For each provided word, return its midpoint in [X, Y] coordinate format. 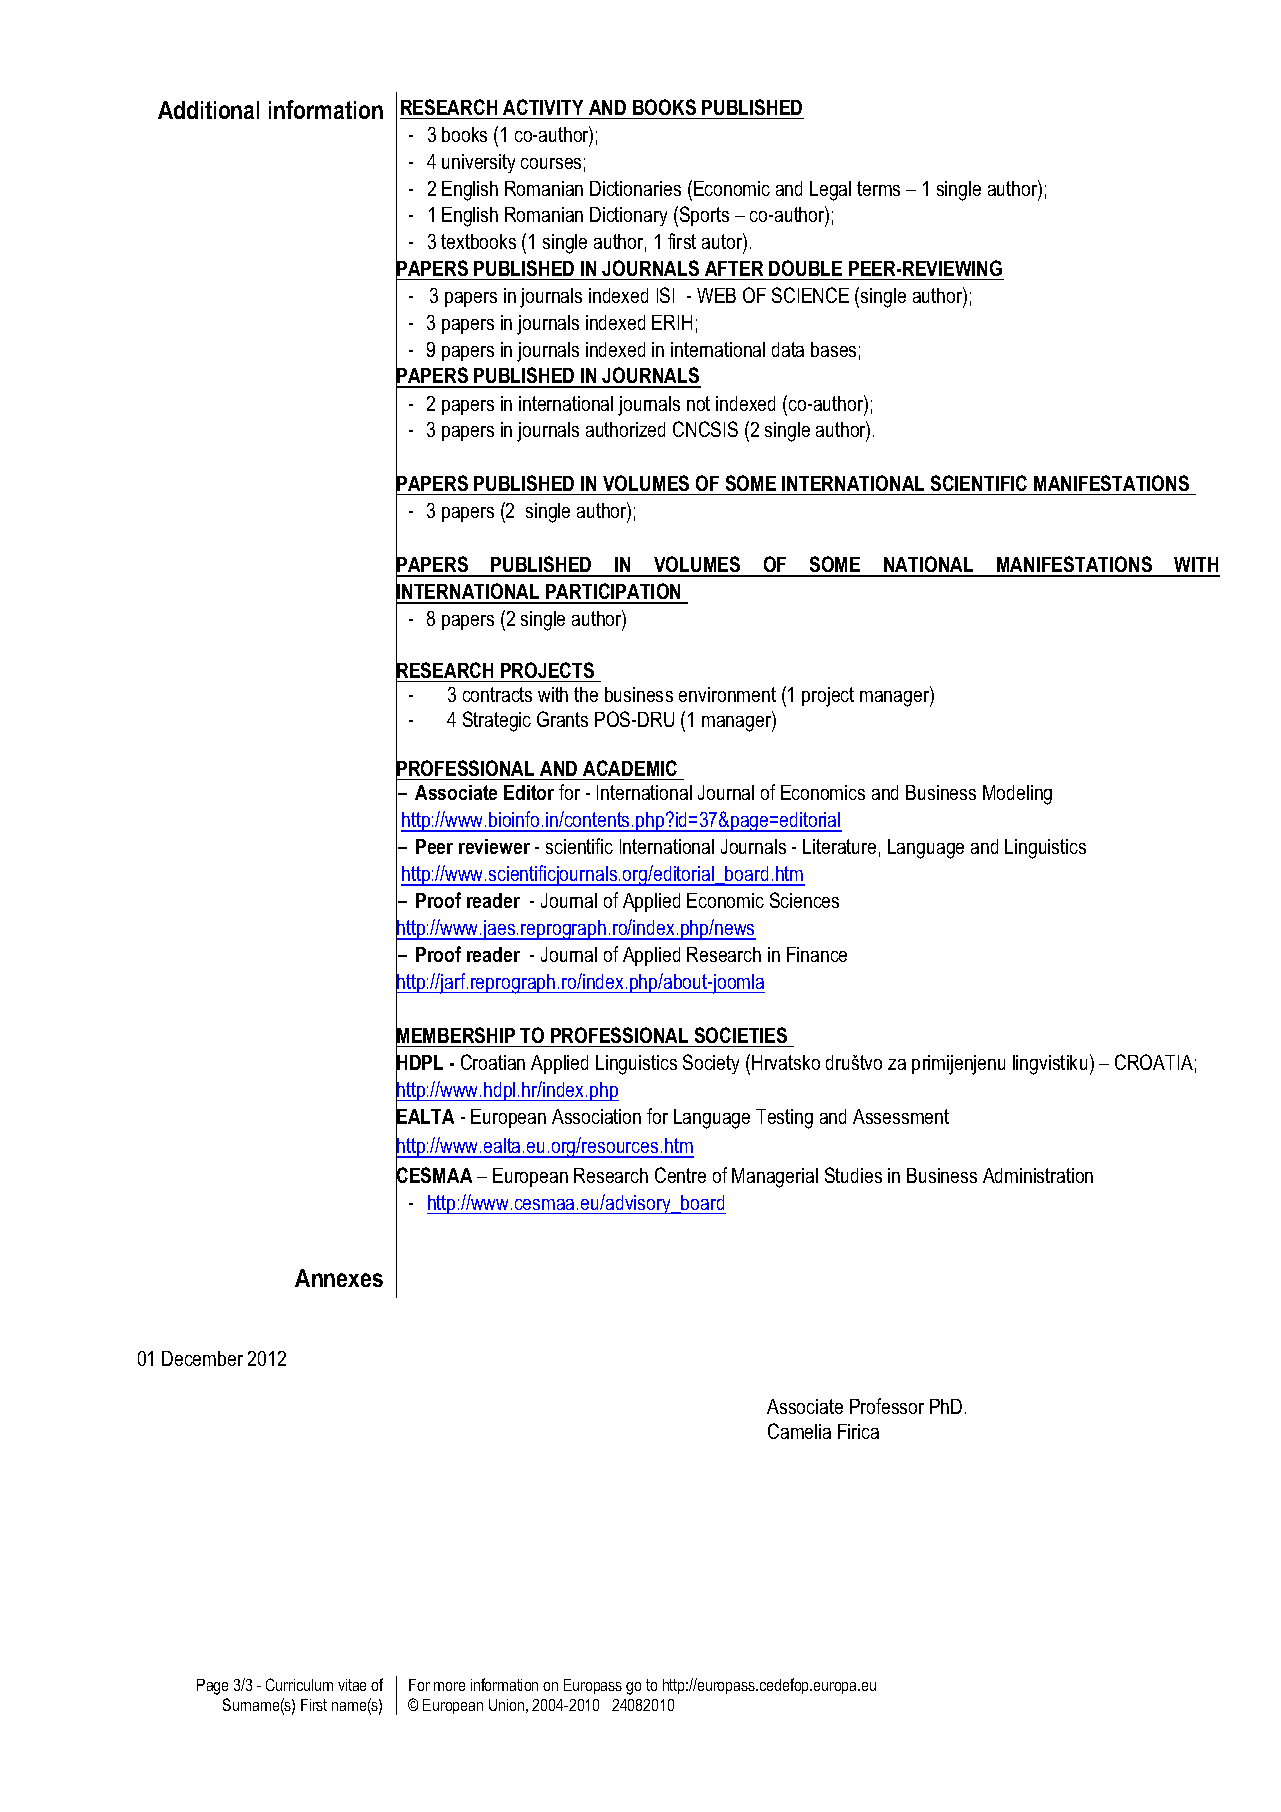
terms [878, 188]
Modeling [1017, 795]
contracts [497, 694]
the [586, 694]
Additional [208, 110]
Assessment [901, 1116]
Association [596, 1116]
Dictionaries [635, 188]
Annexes [339, 1278]
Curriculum [299, 1684]
